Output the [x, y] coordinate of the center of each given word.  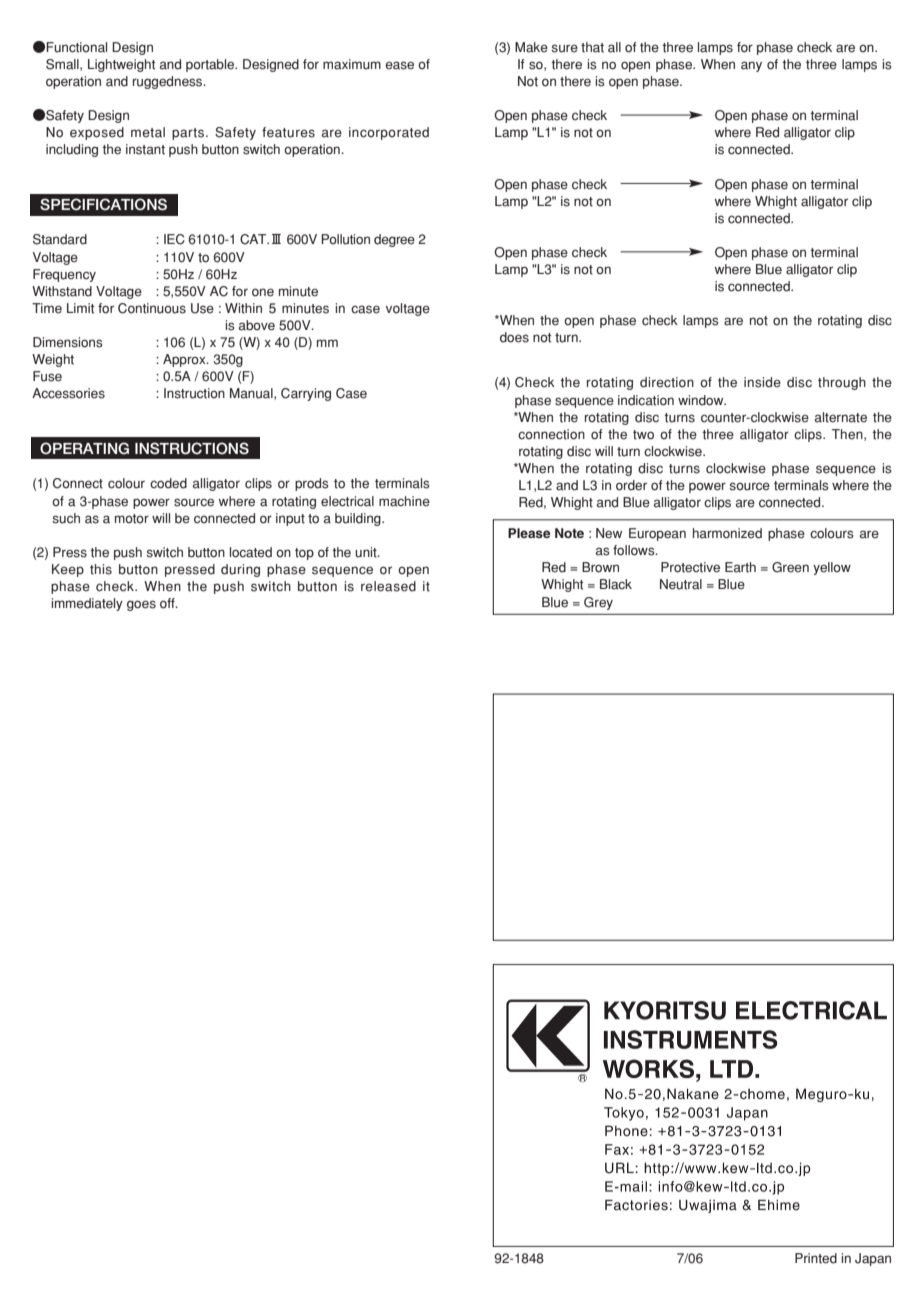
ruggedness [169, 82]
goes [141, 605]
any [751, 66]
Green [790, 567]
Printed [816, 1258]
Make [531, 47]
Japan [873, 1259]
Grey [598, 603]
